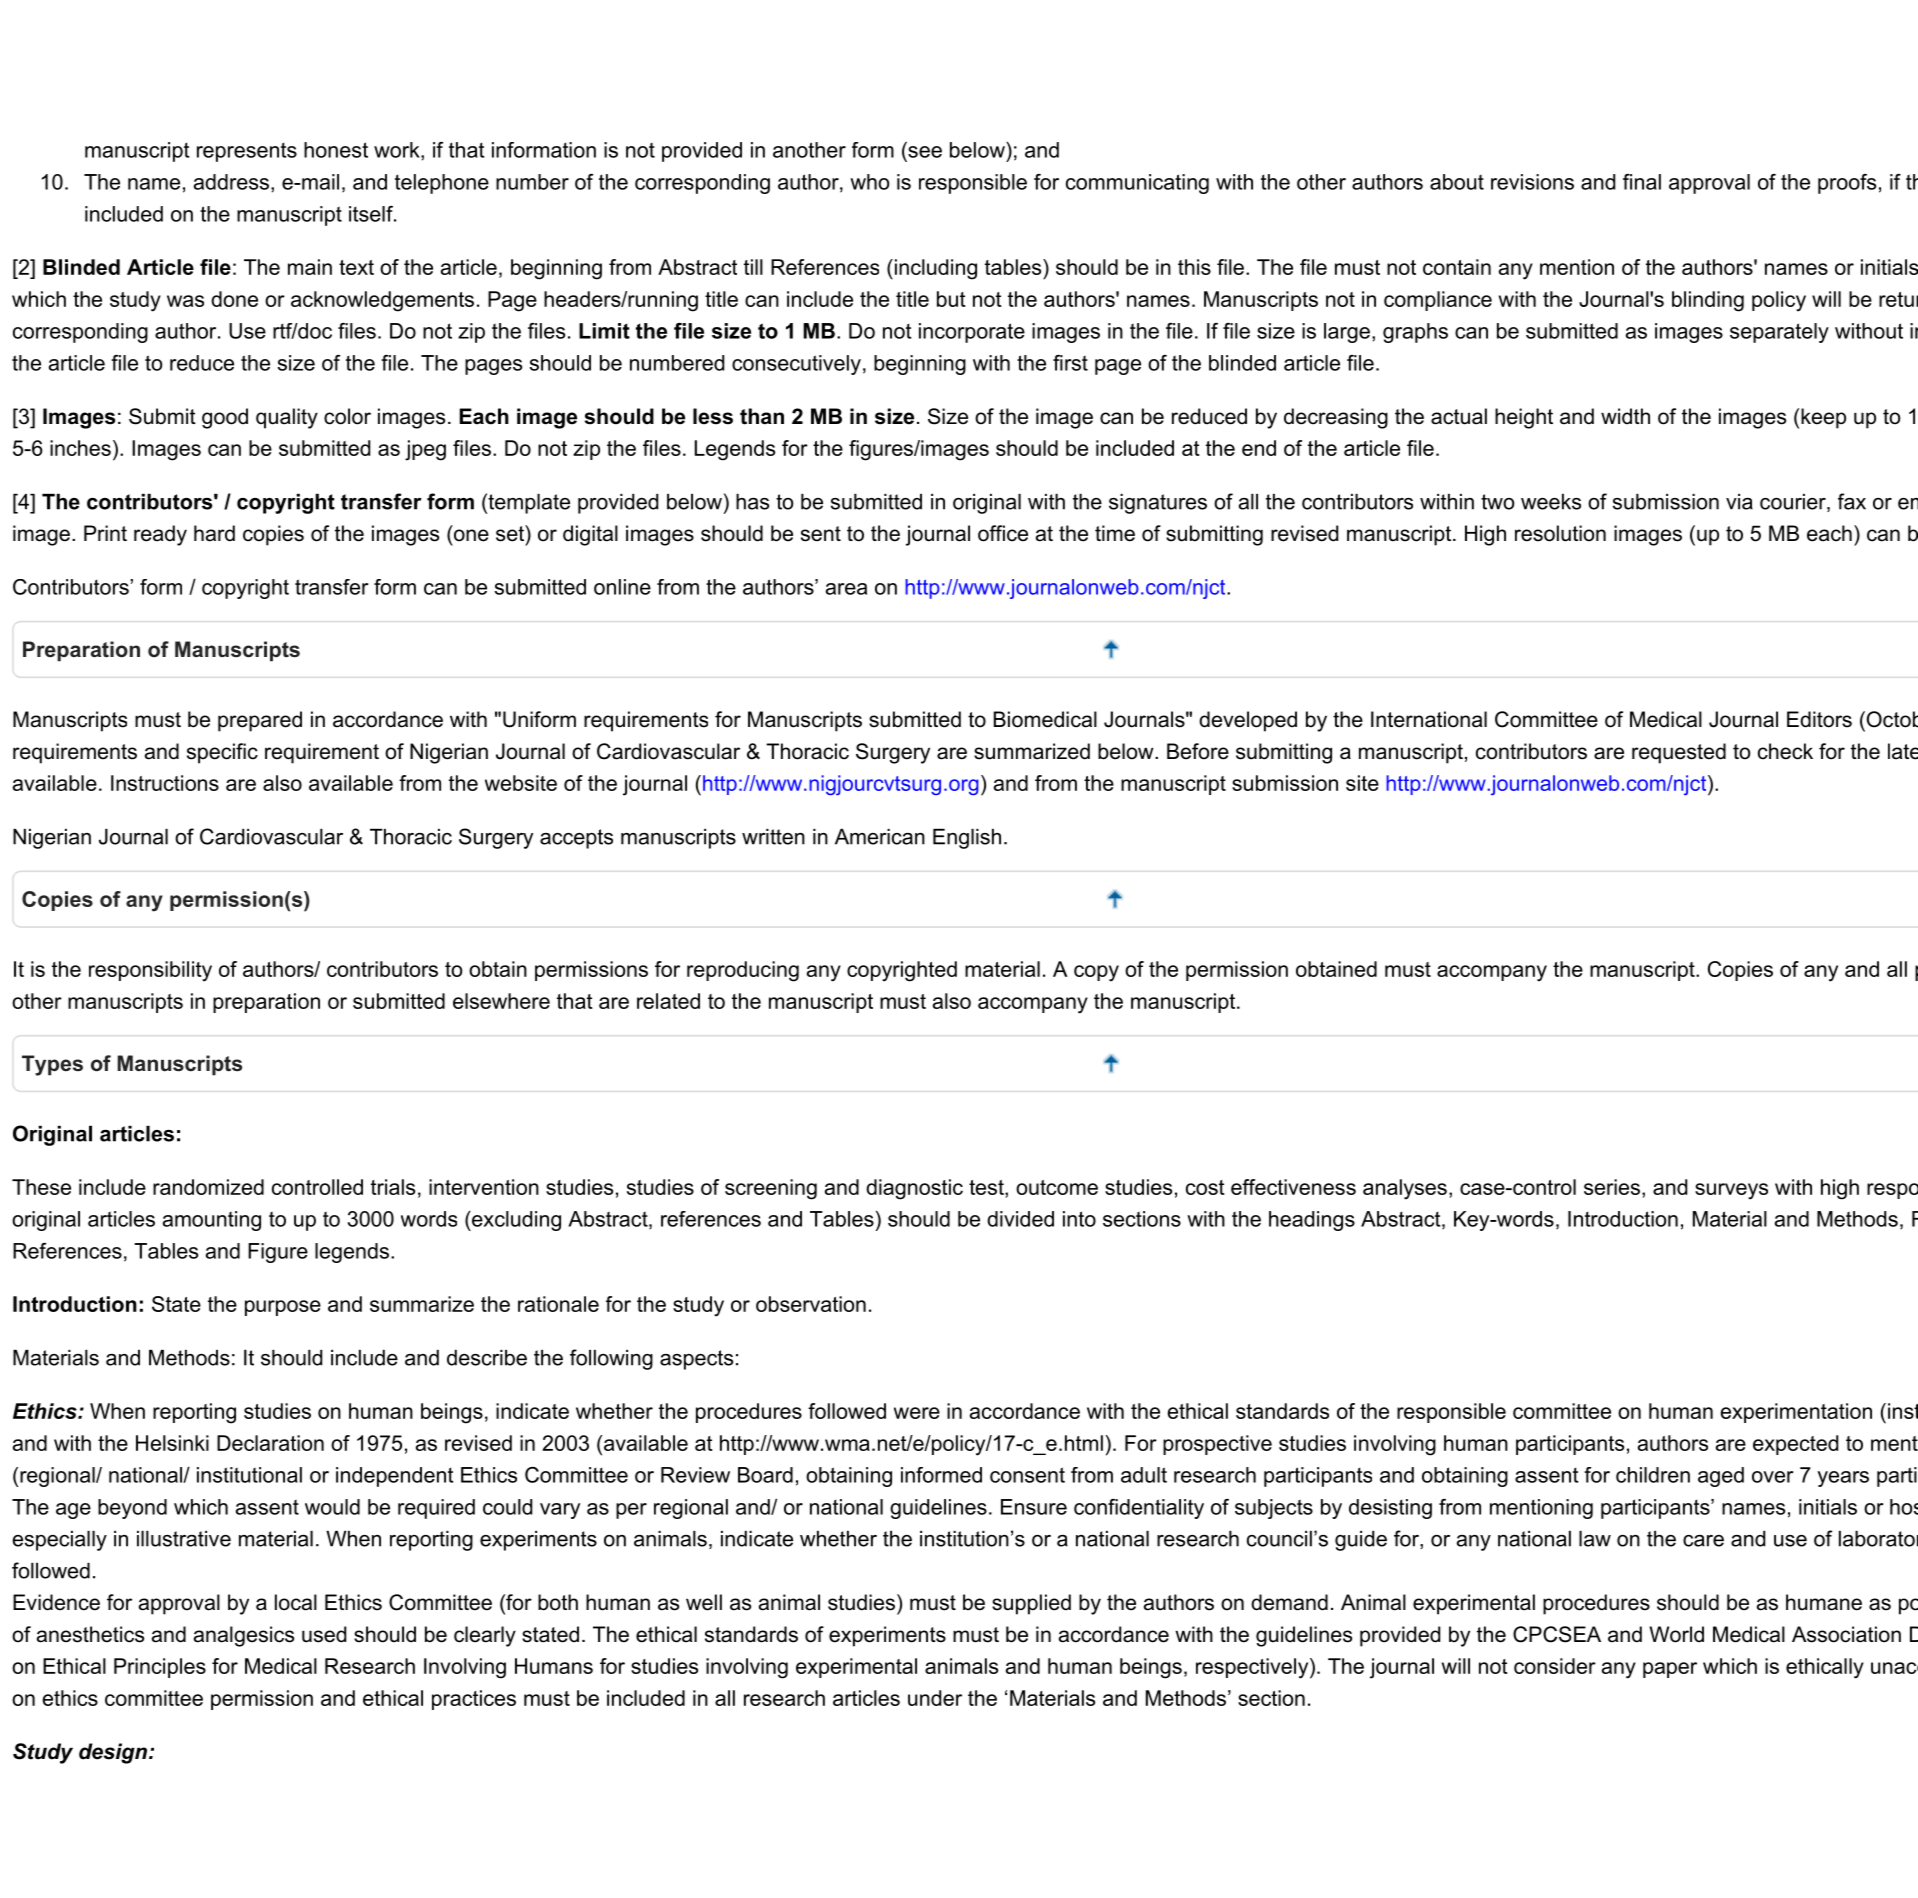  I want to click on Principles, so click(160, 1668).
